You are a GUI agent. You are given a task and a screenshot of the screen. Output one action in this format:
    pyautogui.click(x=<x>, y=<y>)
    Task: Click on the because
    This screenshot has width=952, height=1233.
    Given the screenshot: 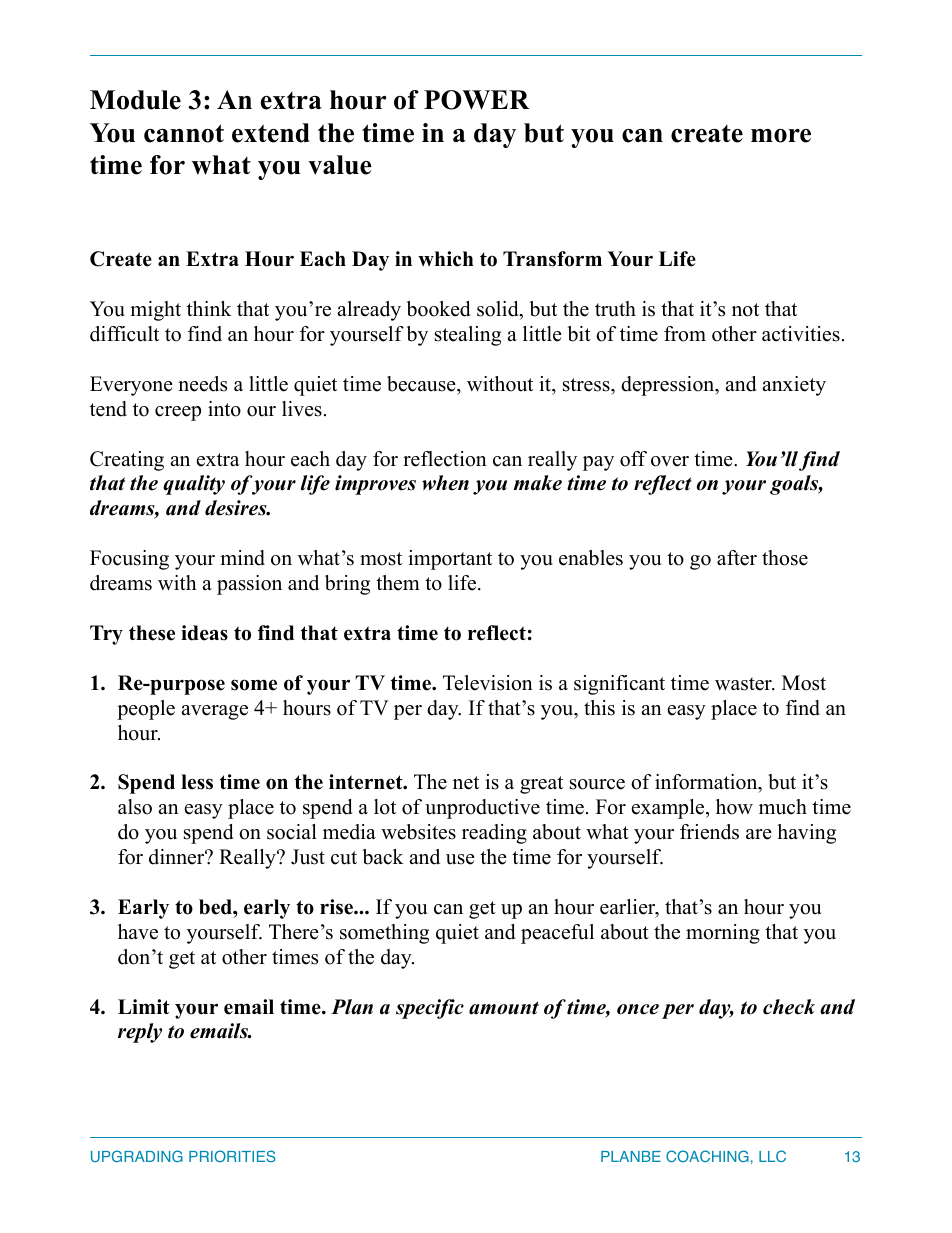 What is the action you would take?
    pyautogui.click(x=422, y=384)
